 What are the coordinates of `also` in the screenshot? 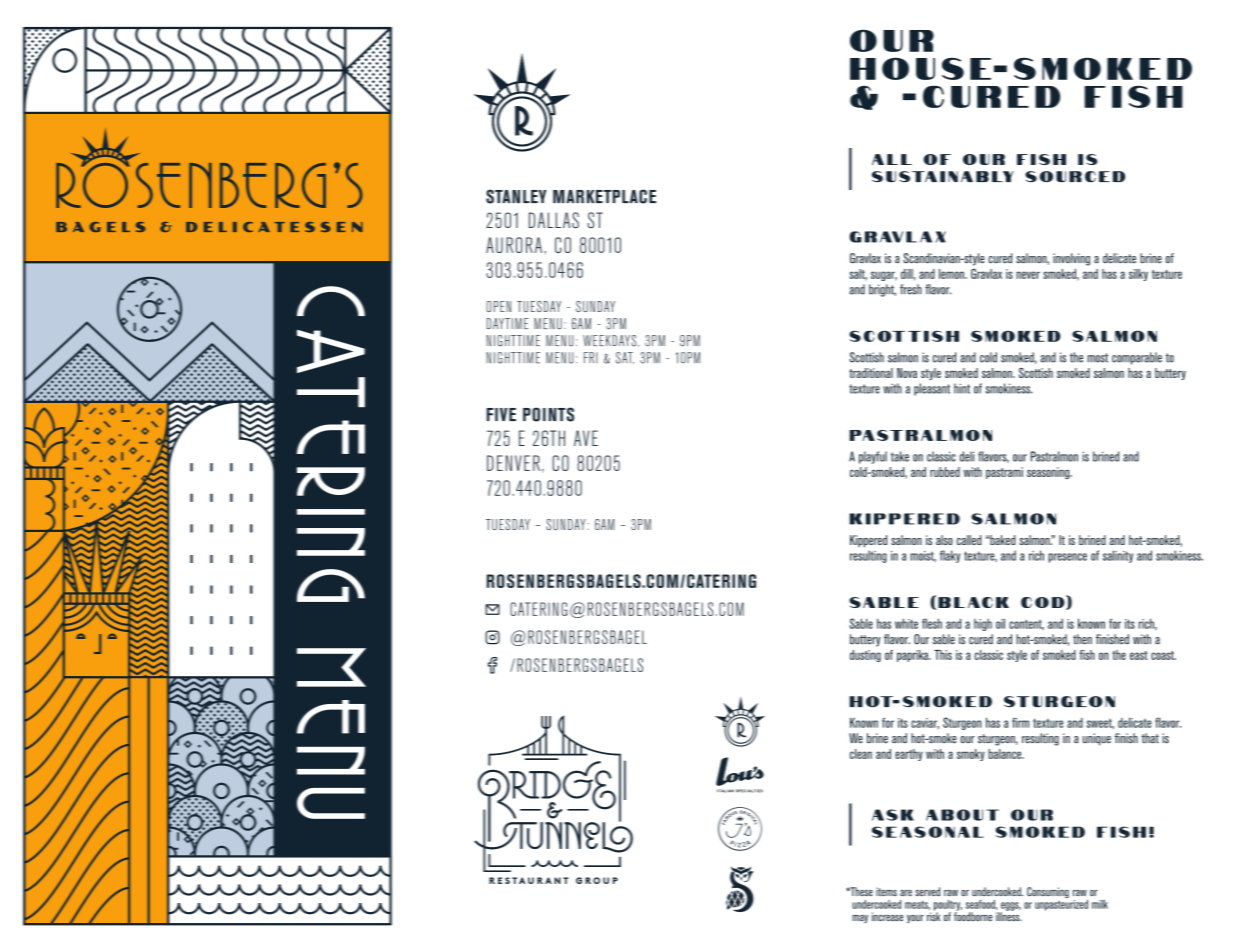 It's located at (944, 540).
